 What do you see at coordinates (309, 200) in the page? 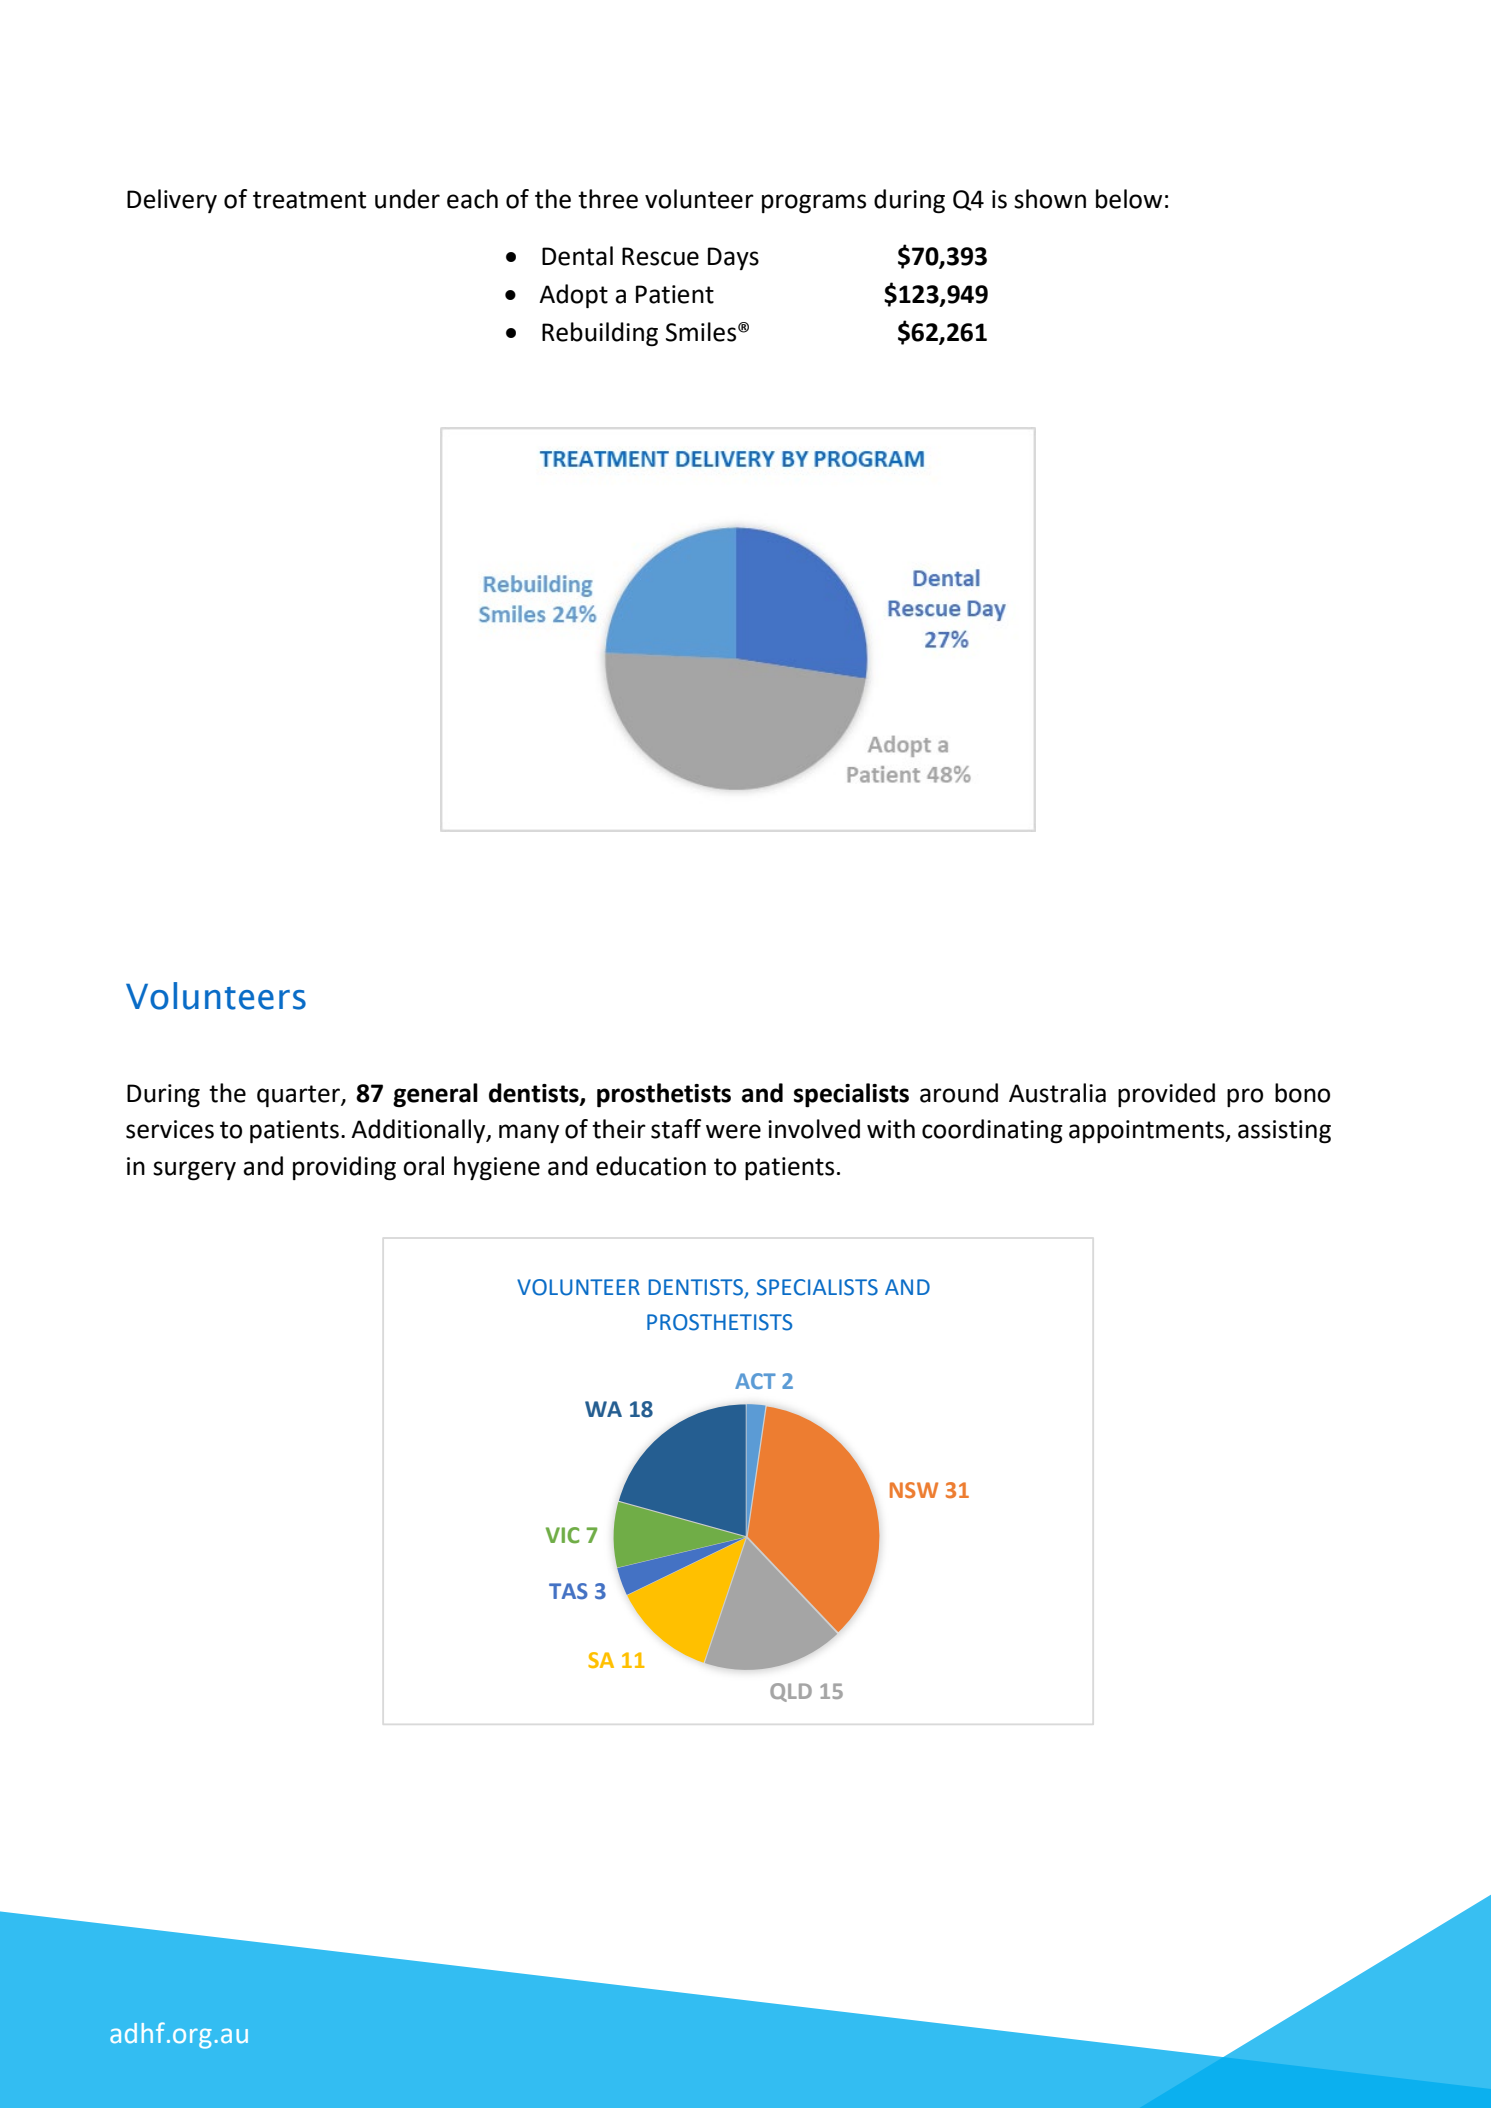
I see `treatment` at bounding box center [309, 200].
